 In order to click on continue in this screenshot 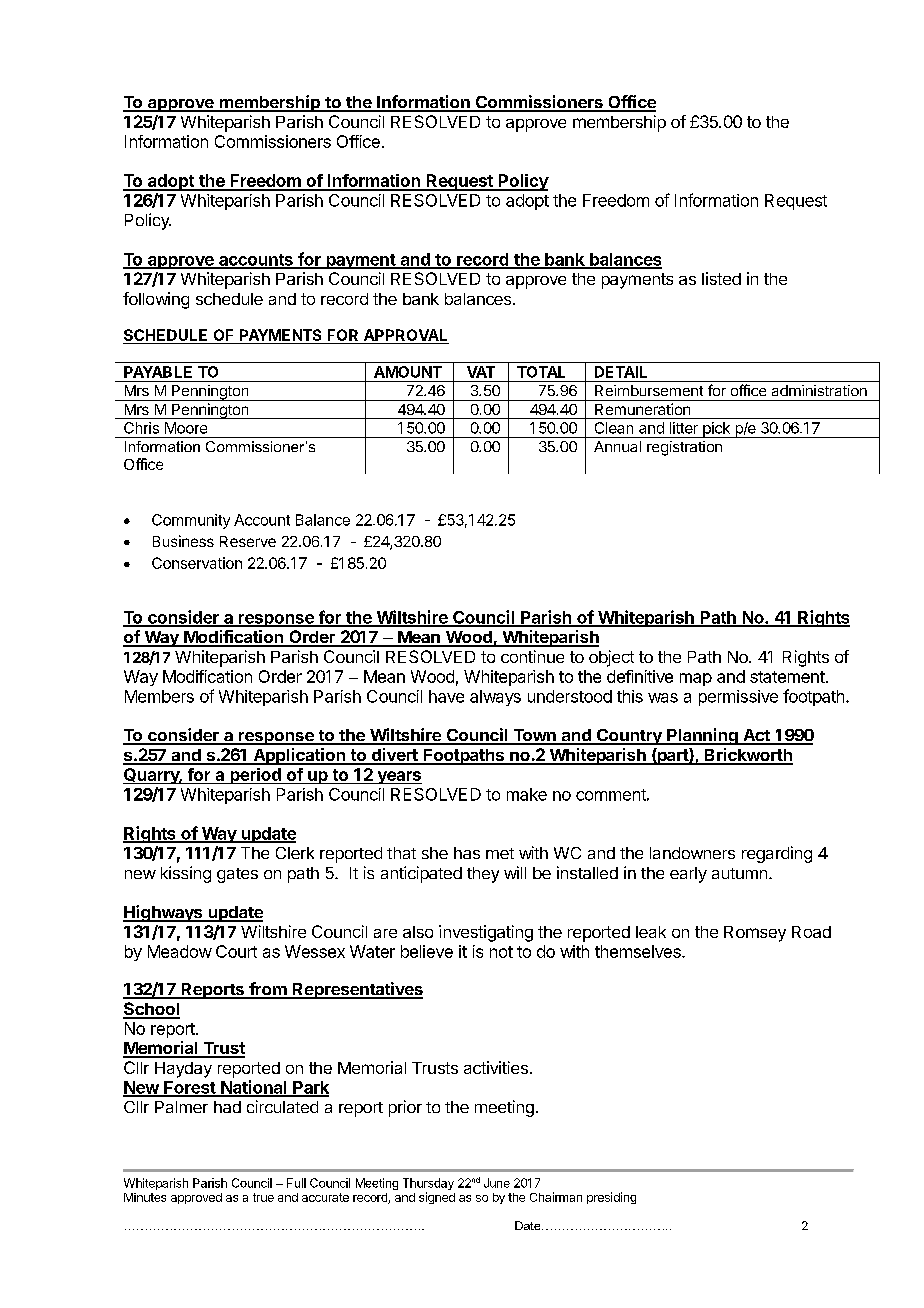, I will do `click(532, 656)`.
